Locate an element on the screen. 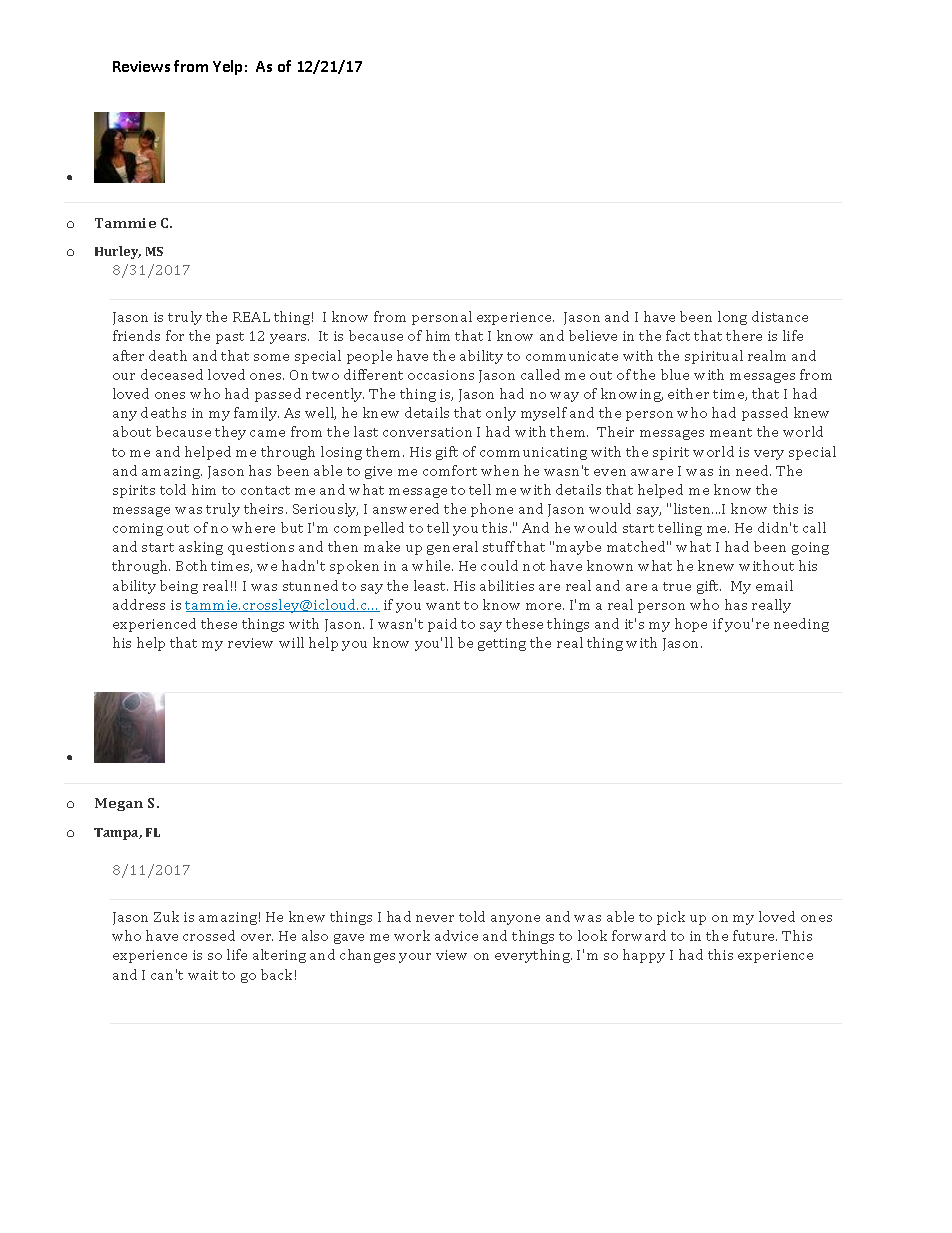  crossed is located at coordinates (209, 935).
